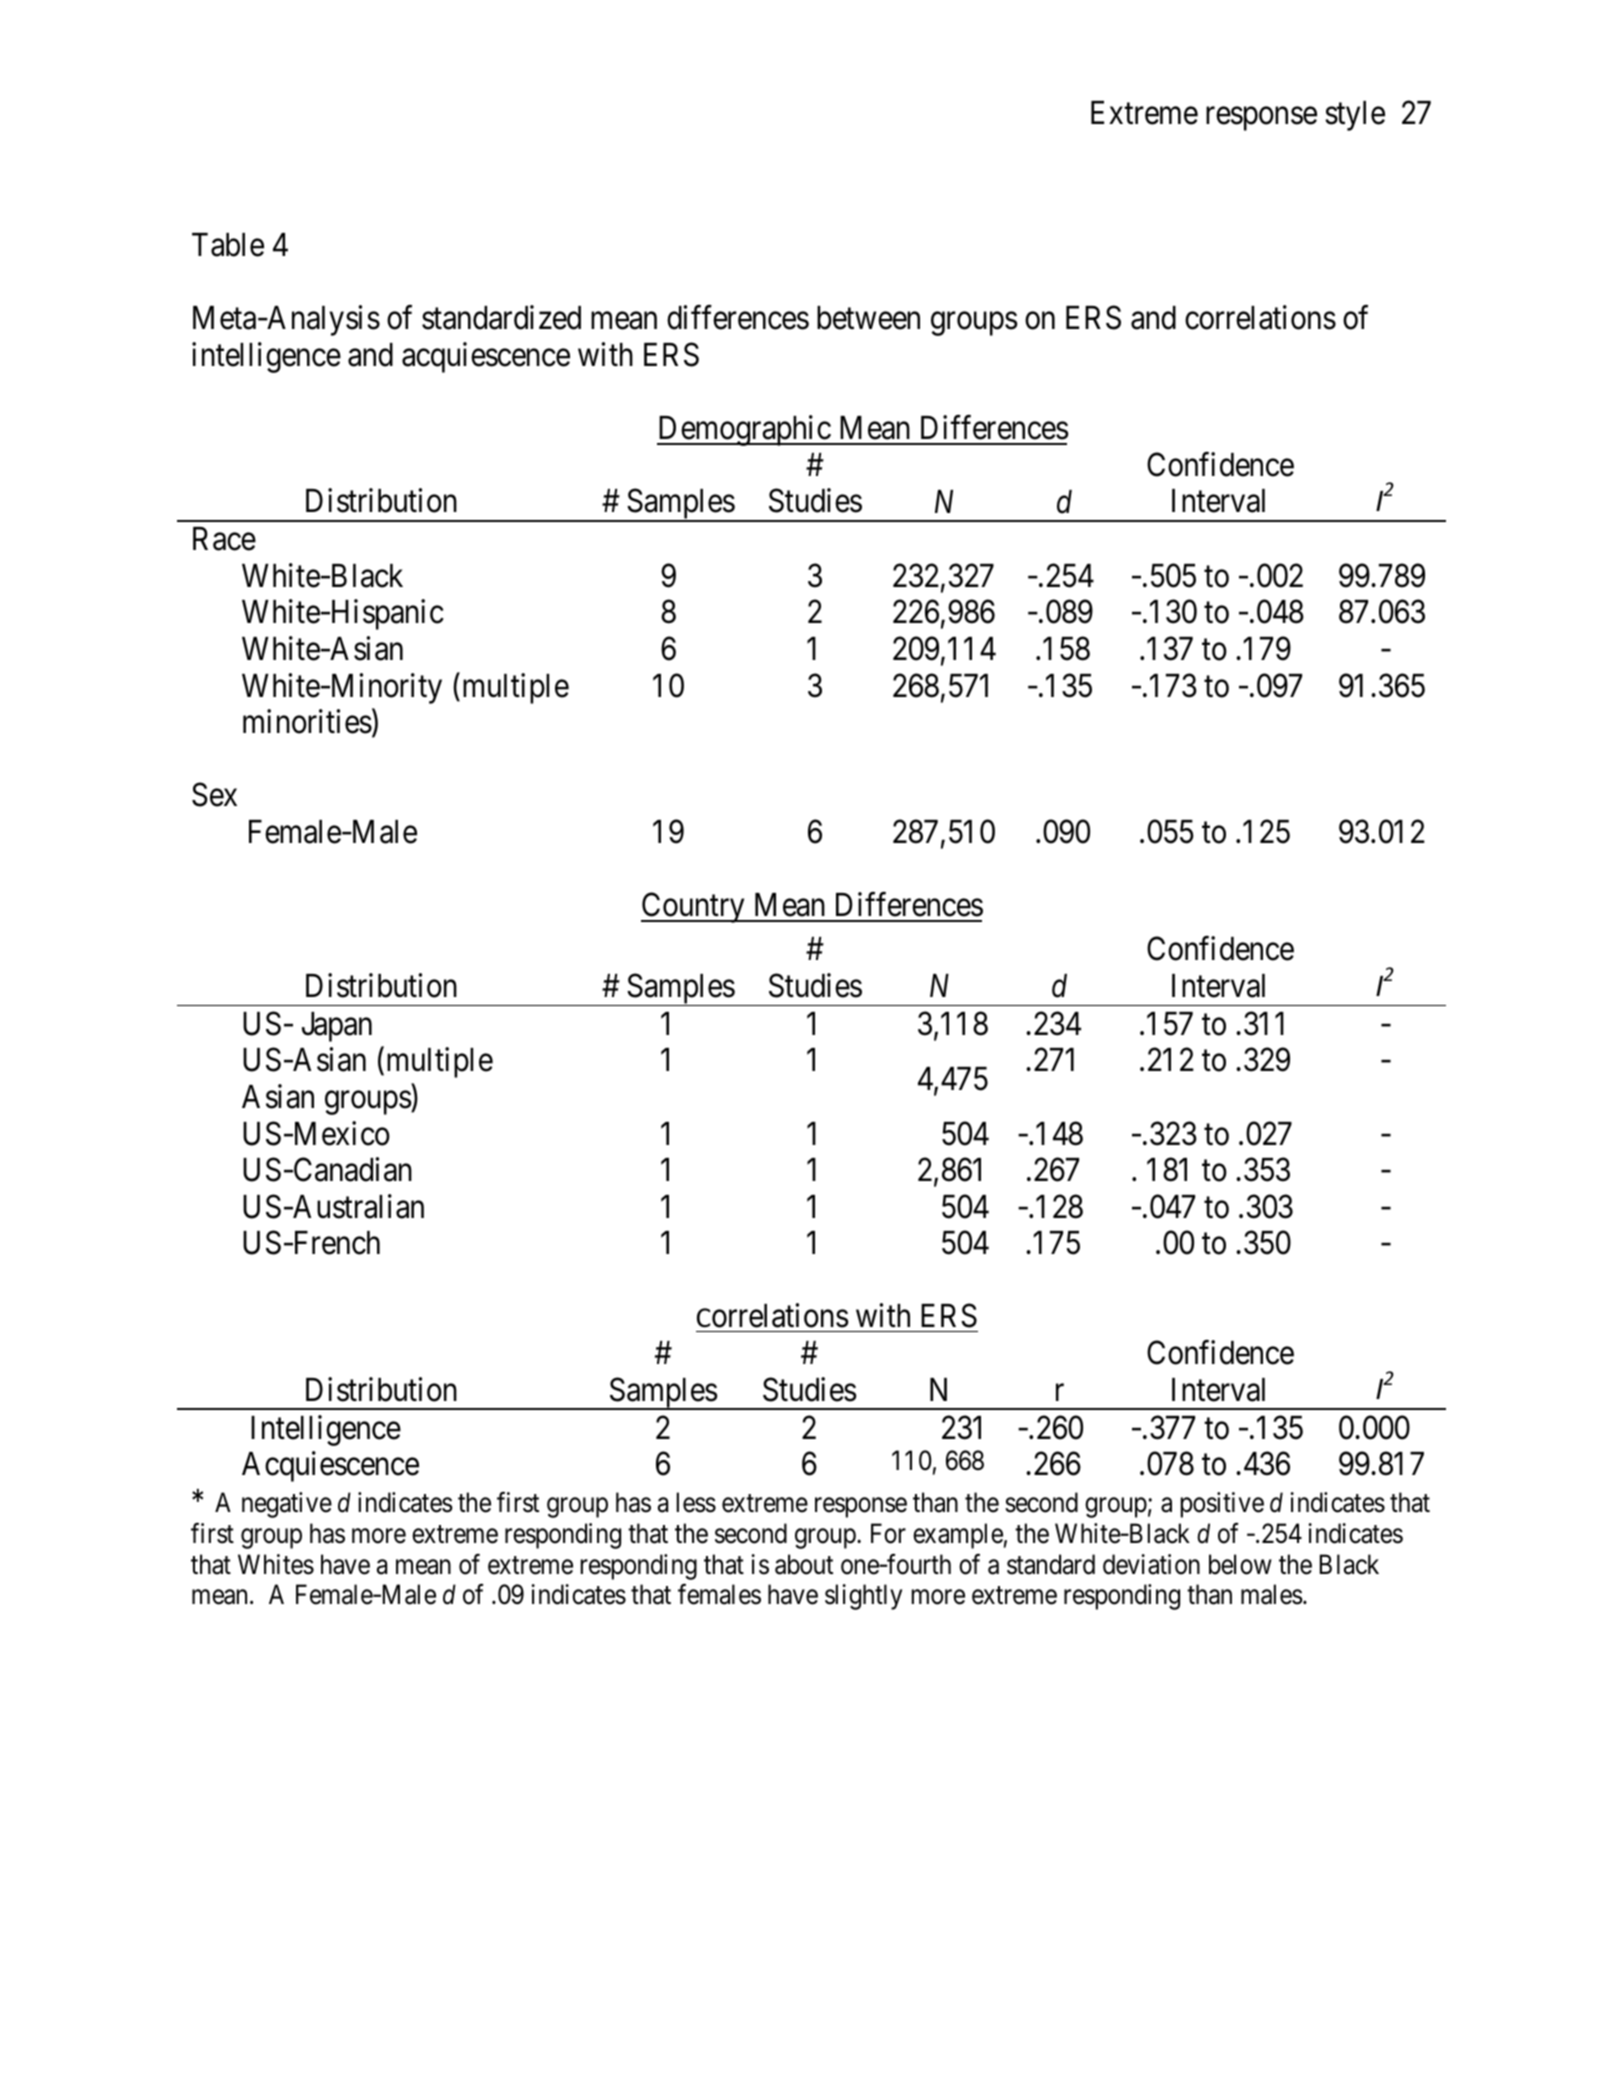  I want to click on Table, so click(228, 245).
